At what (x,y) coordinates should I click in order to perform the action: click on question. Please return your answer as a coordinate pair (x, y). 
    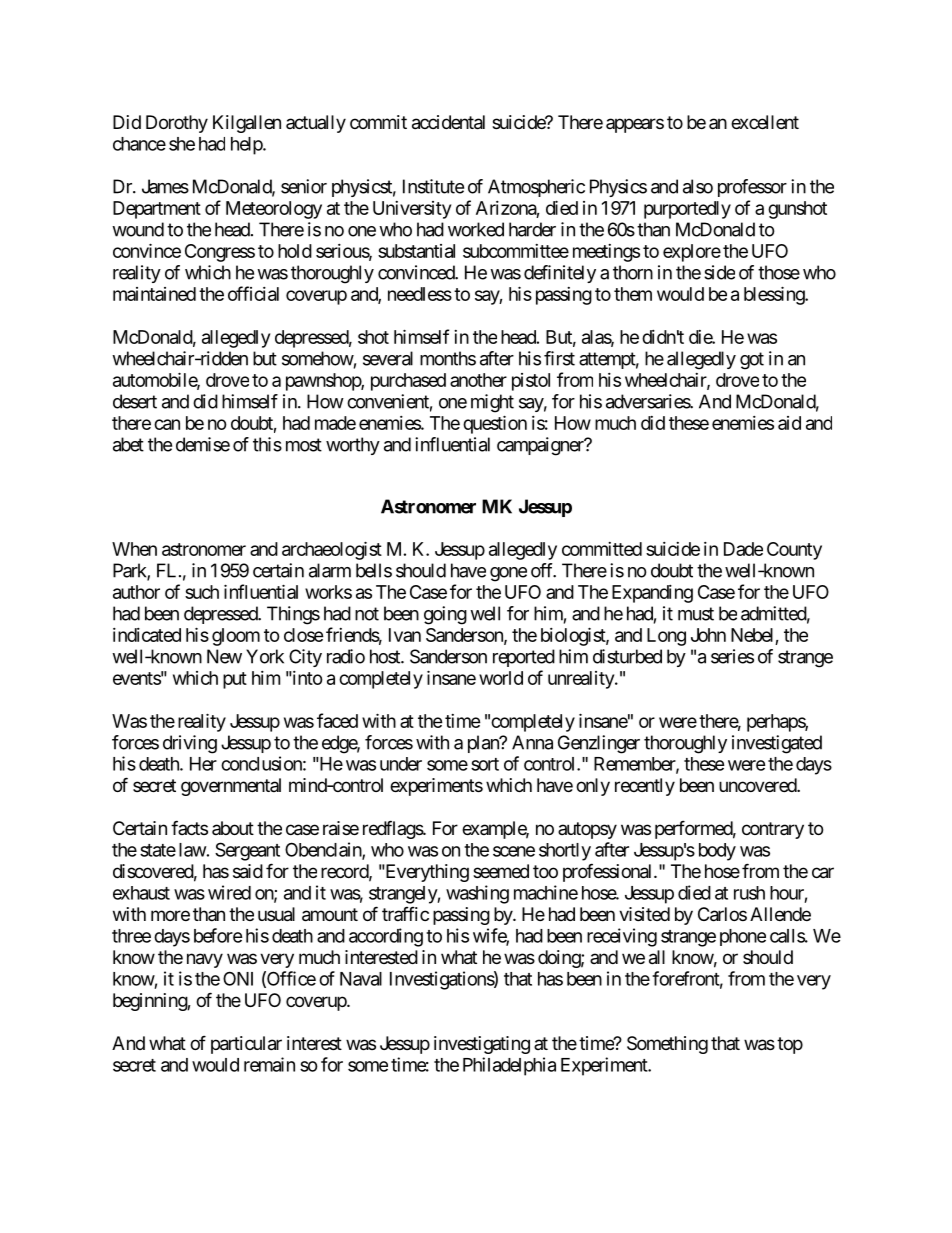
    Looking at the image, I should click on (495, 424).
